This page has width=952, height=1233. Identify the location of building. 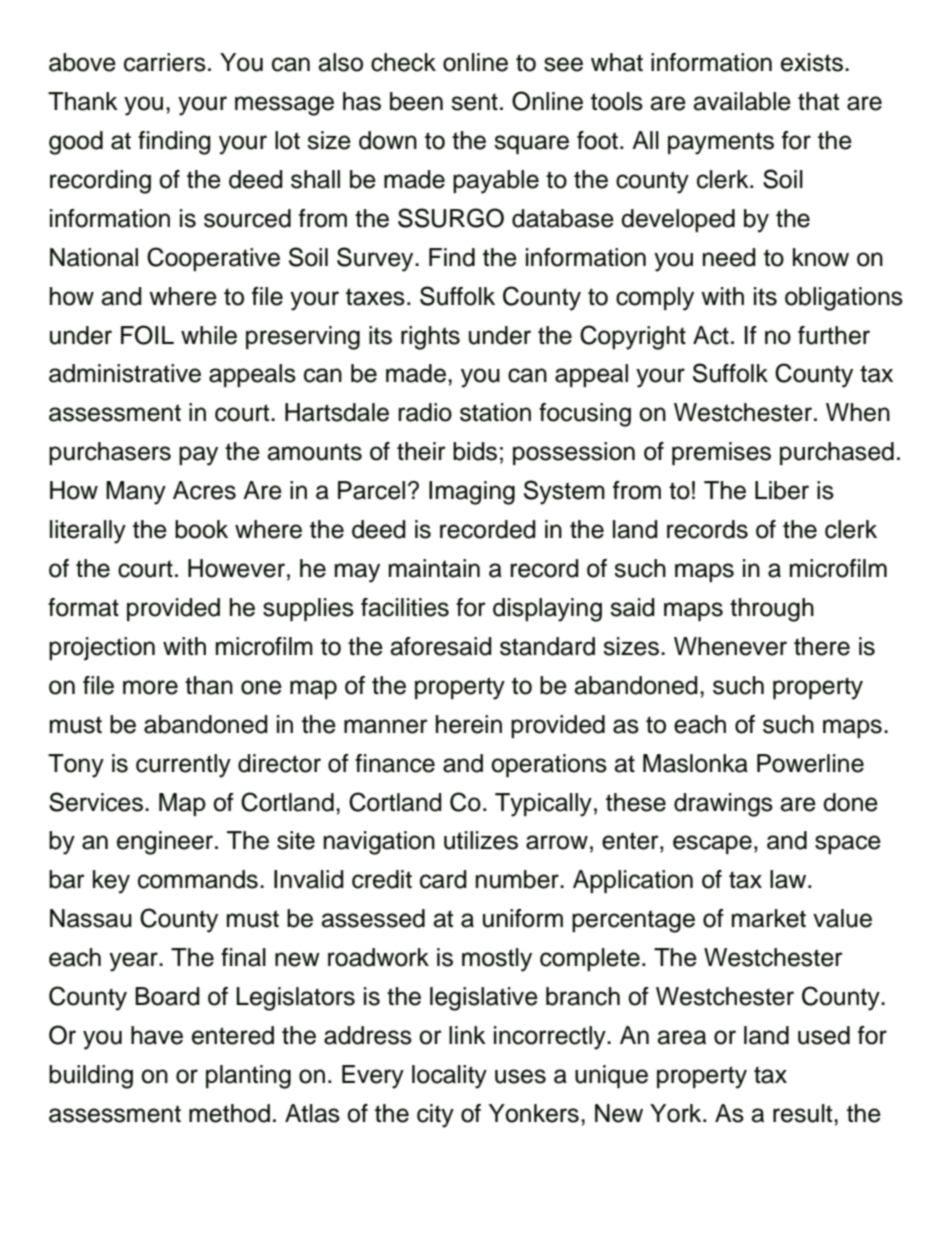
(91, 1077).
